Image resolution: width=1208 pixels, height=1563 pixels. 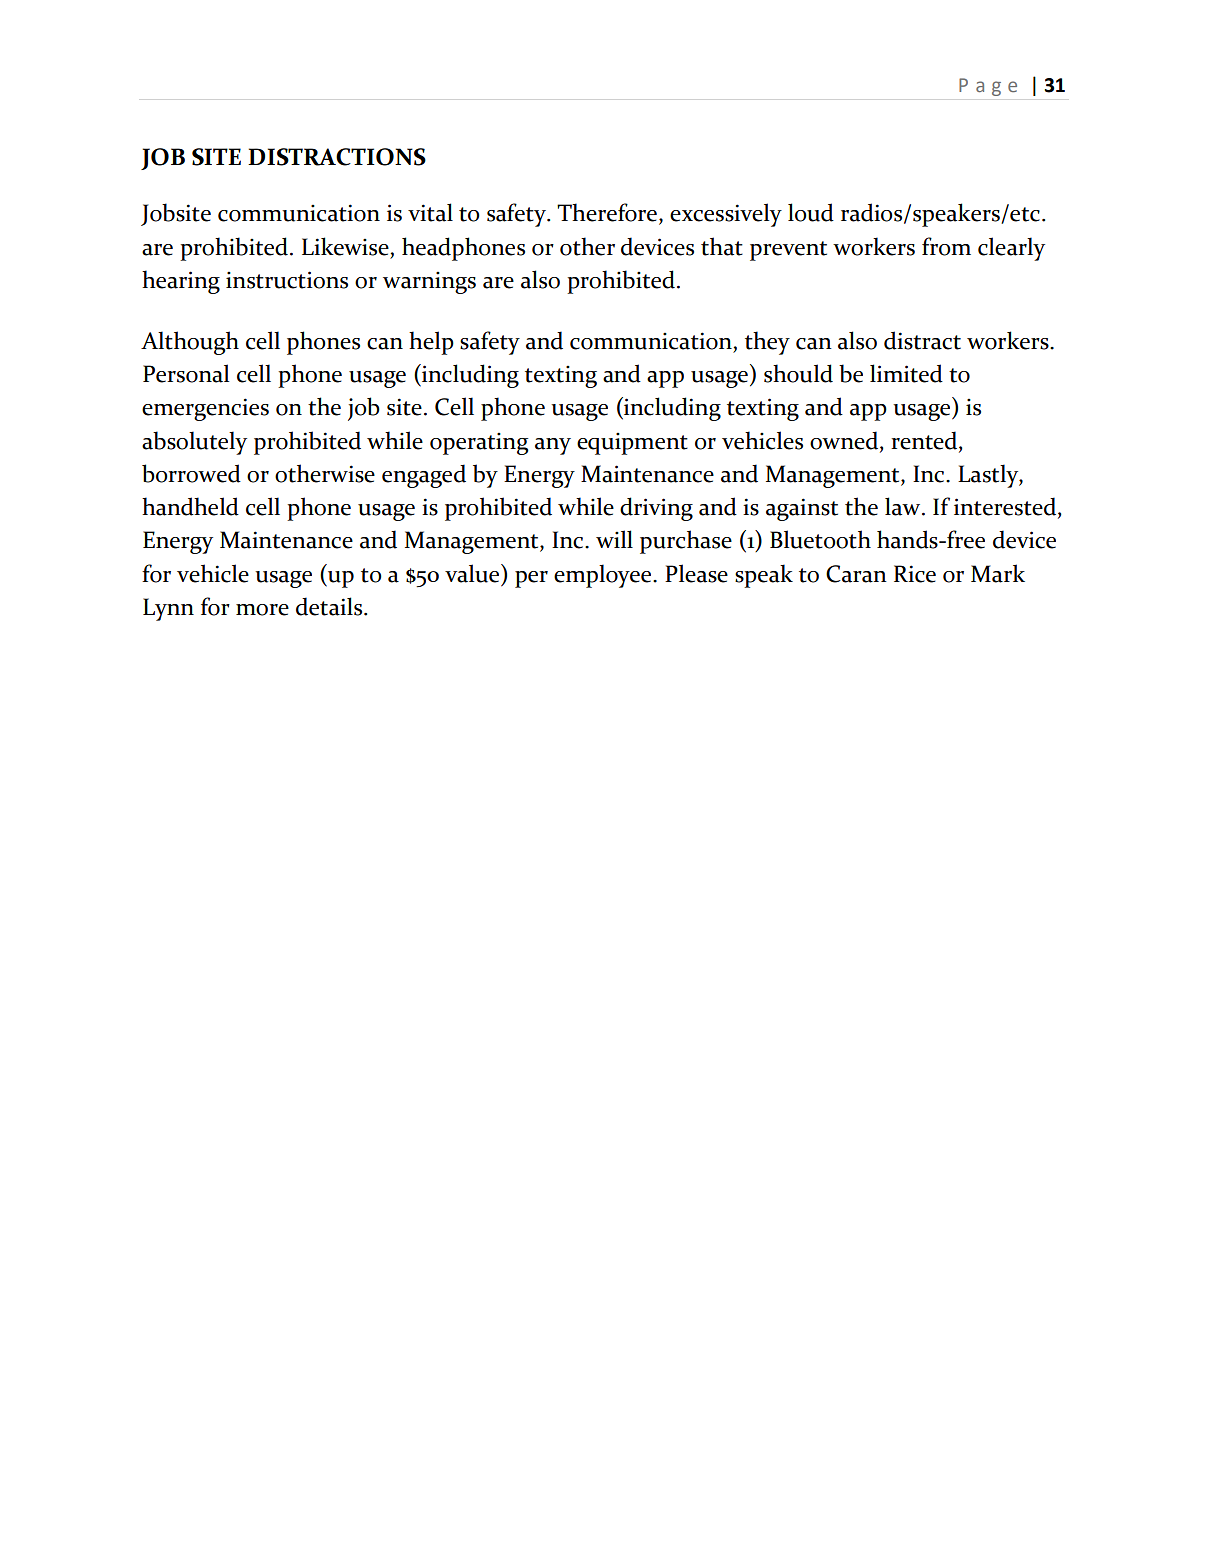 I want to click on rented, so click(x=925, y=440).
